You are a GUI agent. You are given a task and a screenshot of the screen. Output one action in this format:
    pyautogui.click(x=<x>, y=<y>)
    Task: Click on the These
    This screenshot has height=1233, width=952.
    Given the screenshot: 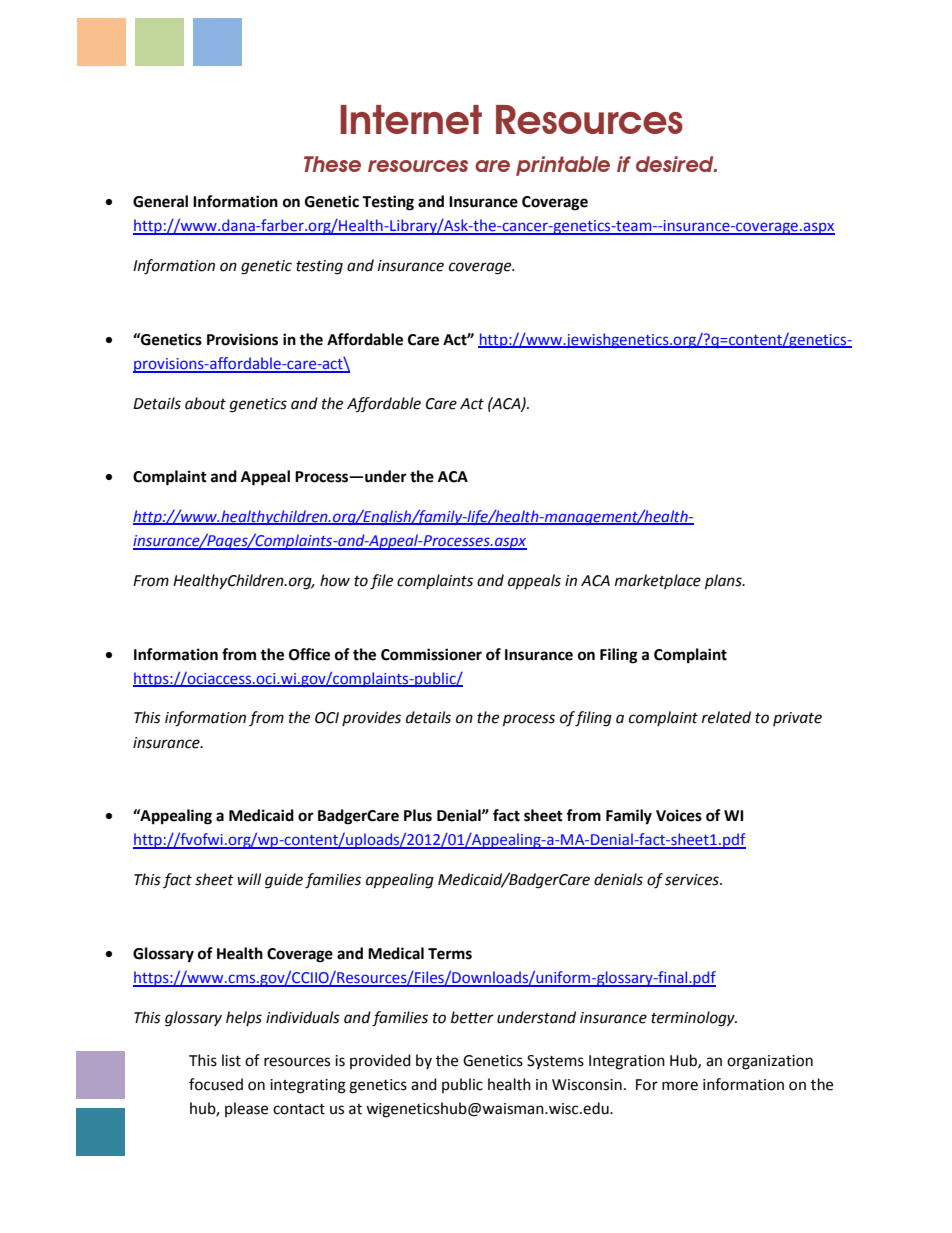 What is the action you would take?
    pyautogui.click(x=332, y=164)
